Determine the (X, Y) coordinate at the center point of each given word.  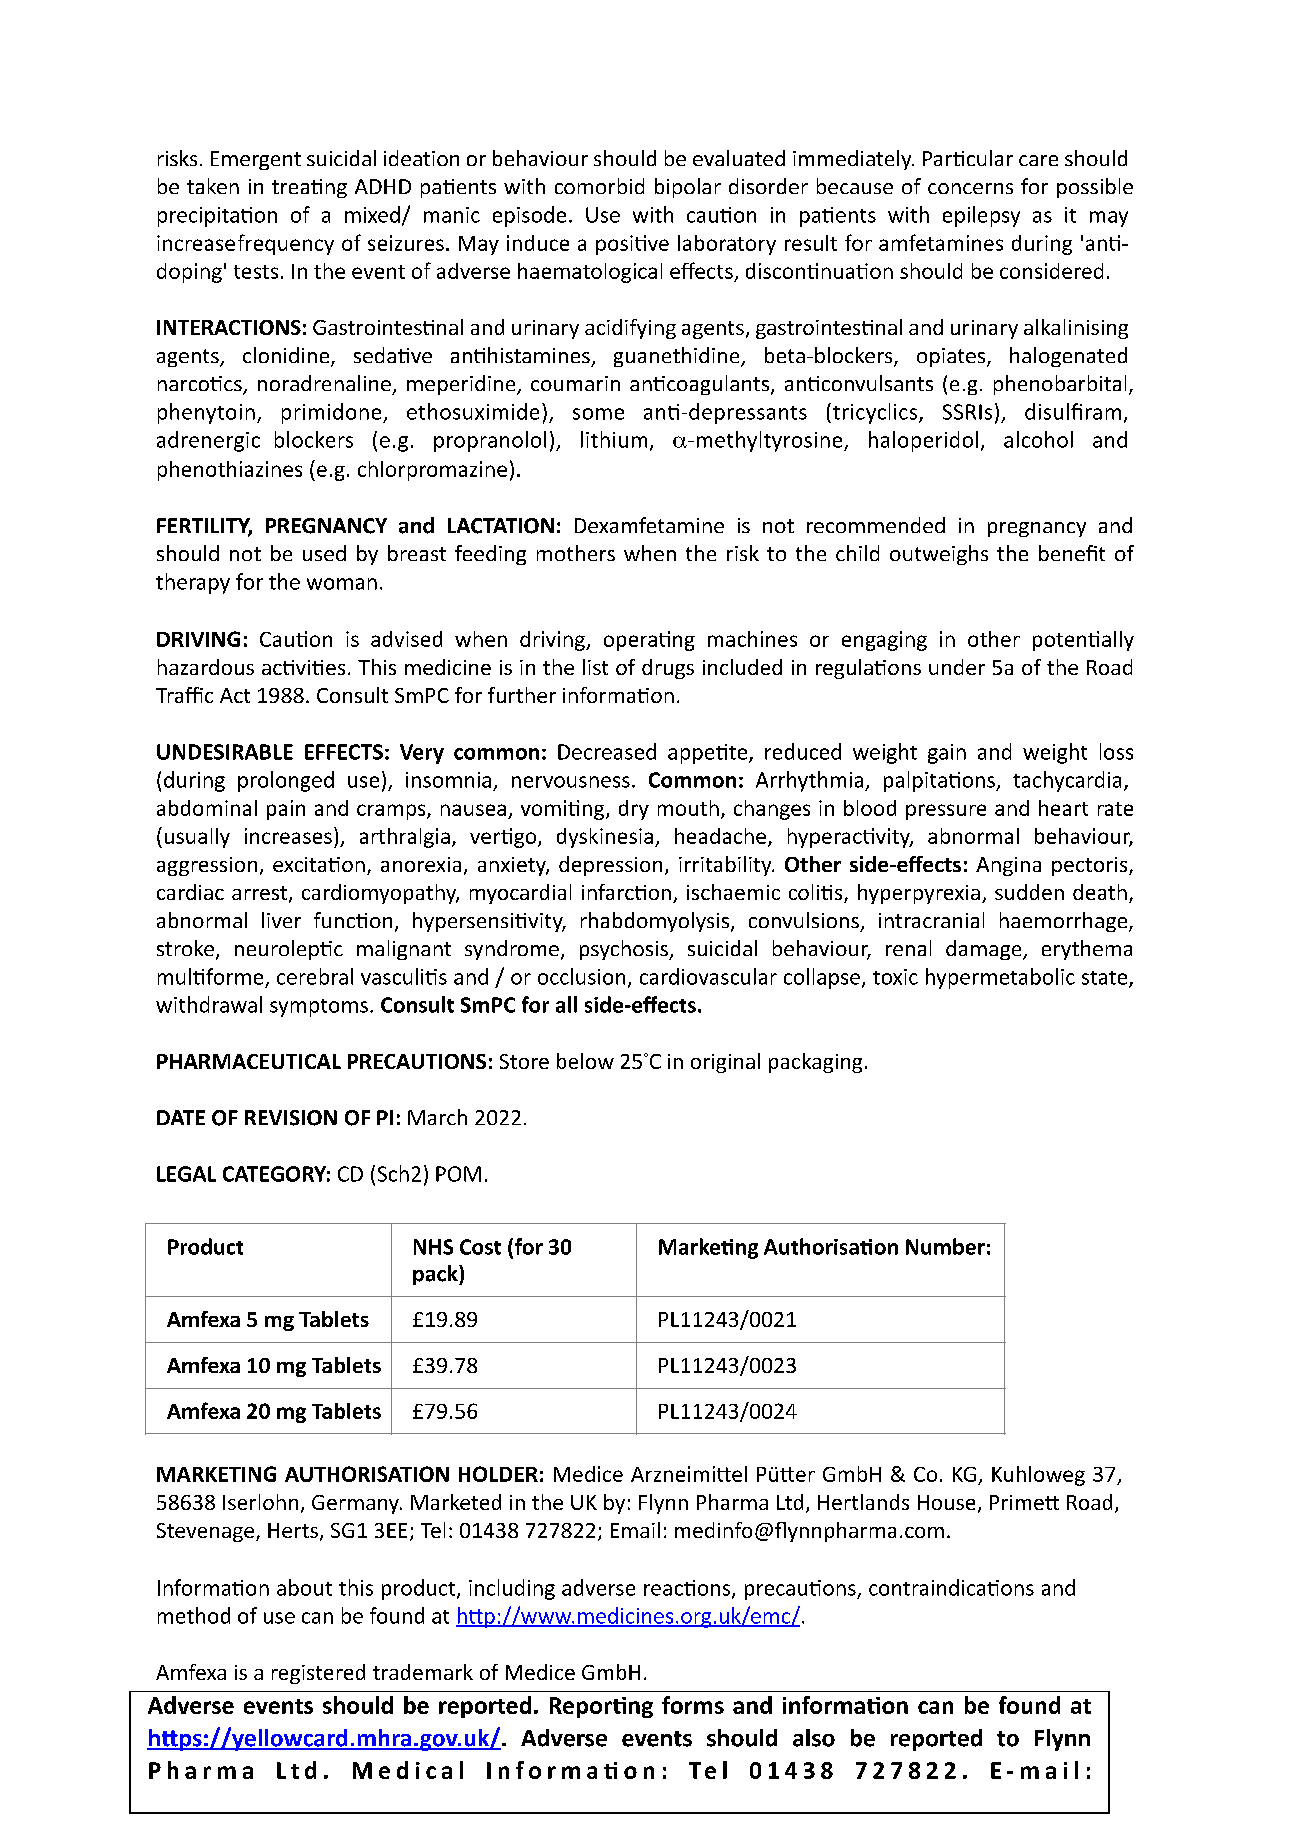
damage (985, 950)
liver (281, 920)
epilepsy (981, 216)
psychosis (625, 950)
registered (318, 1674)
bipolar (688, 188)
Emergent (256, 160)
